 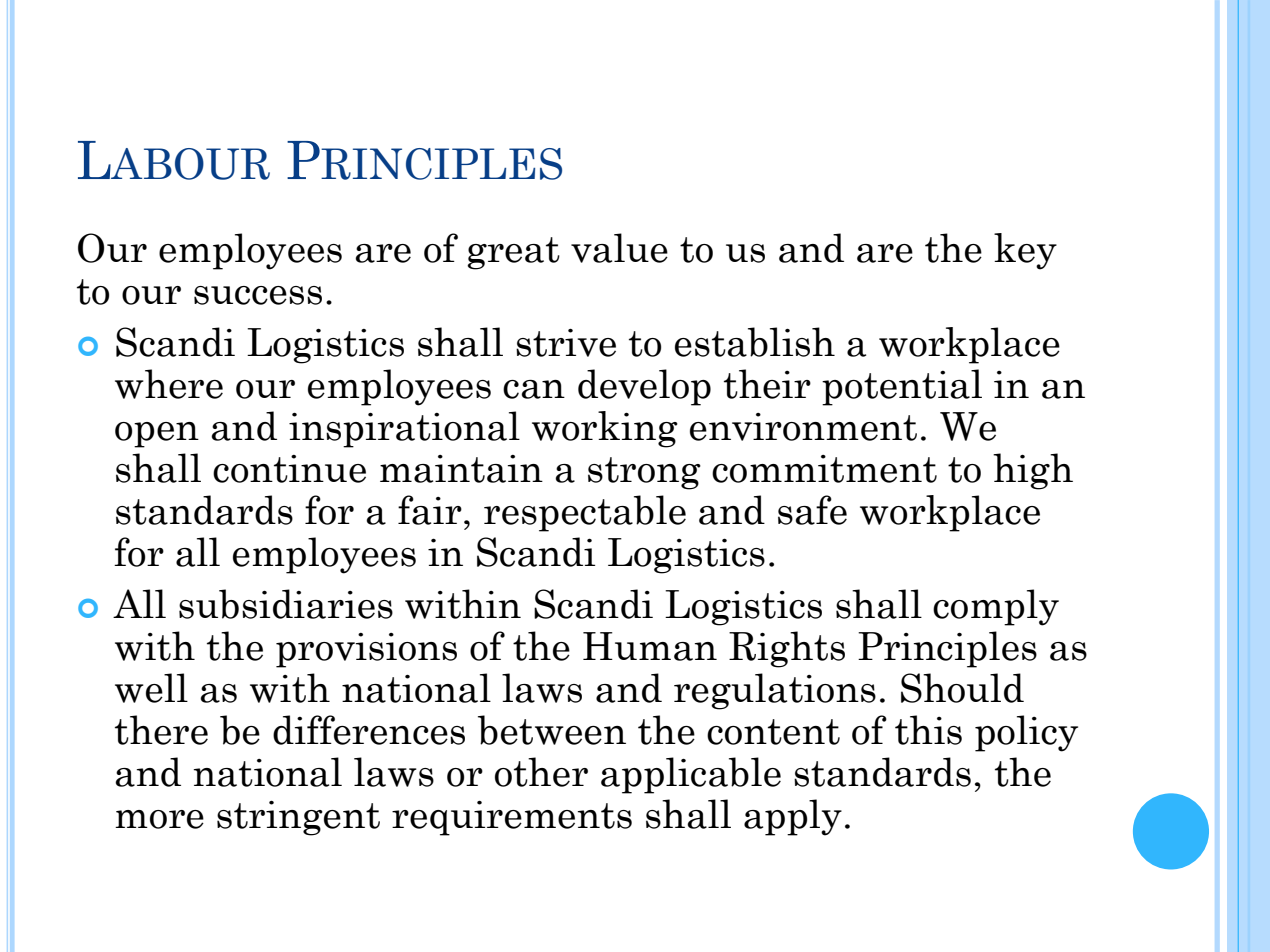 What do you see at coordinates (585, 513) in the screenshot?
I see `respectable` at bounding box center [585, 513].
